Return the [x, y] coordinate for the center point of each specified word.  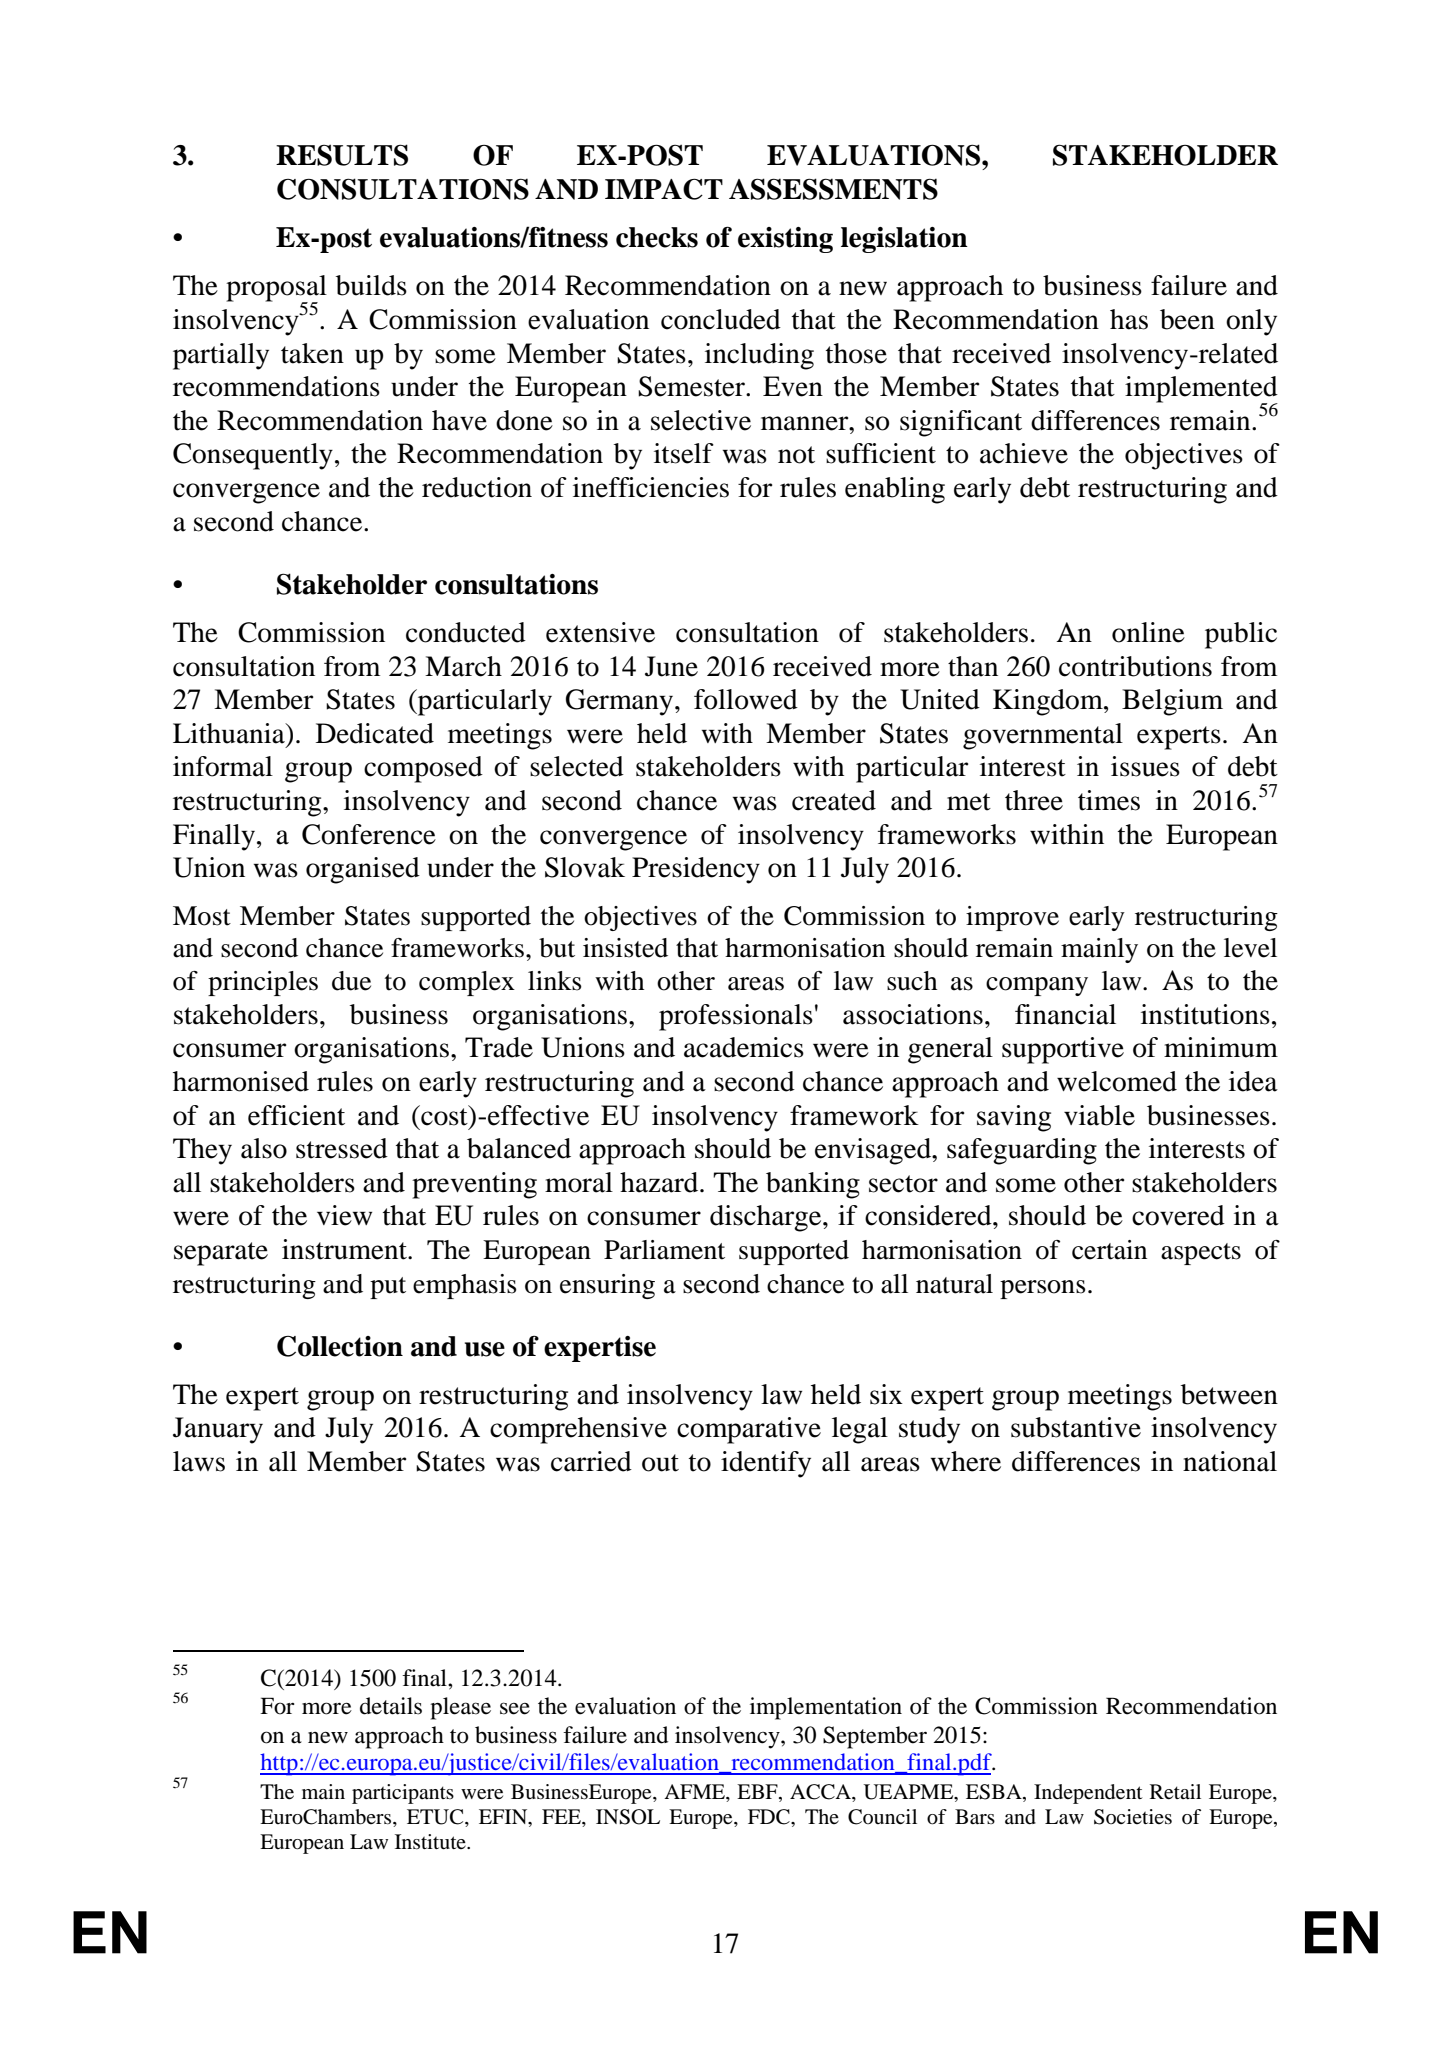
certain [1109, 1250]
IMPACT [664, 189]
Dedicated [375, 733]
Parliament [664, 1250]
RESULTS [342, 155]
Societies [1133, 1817]
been [1187, 319]
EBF [758, 1791]
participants [403, 1794]
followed [746, 699]
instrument [345, 1249]
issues [1145, 766]
